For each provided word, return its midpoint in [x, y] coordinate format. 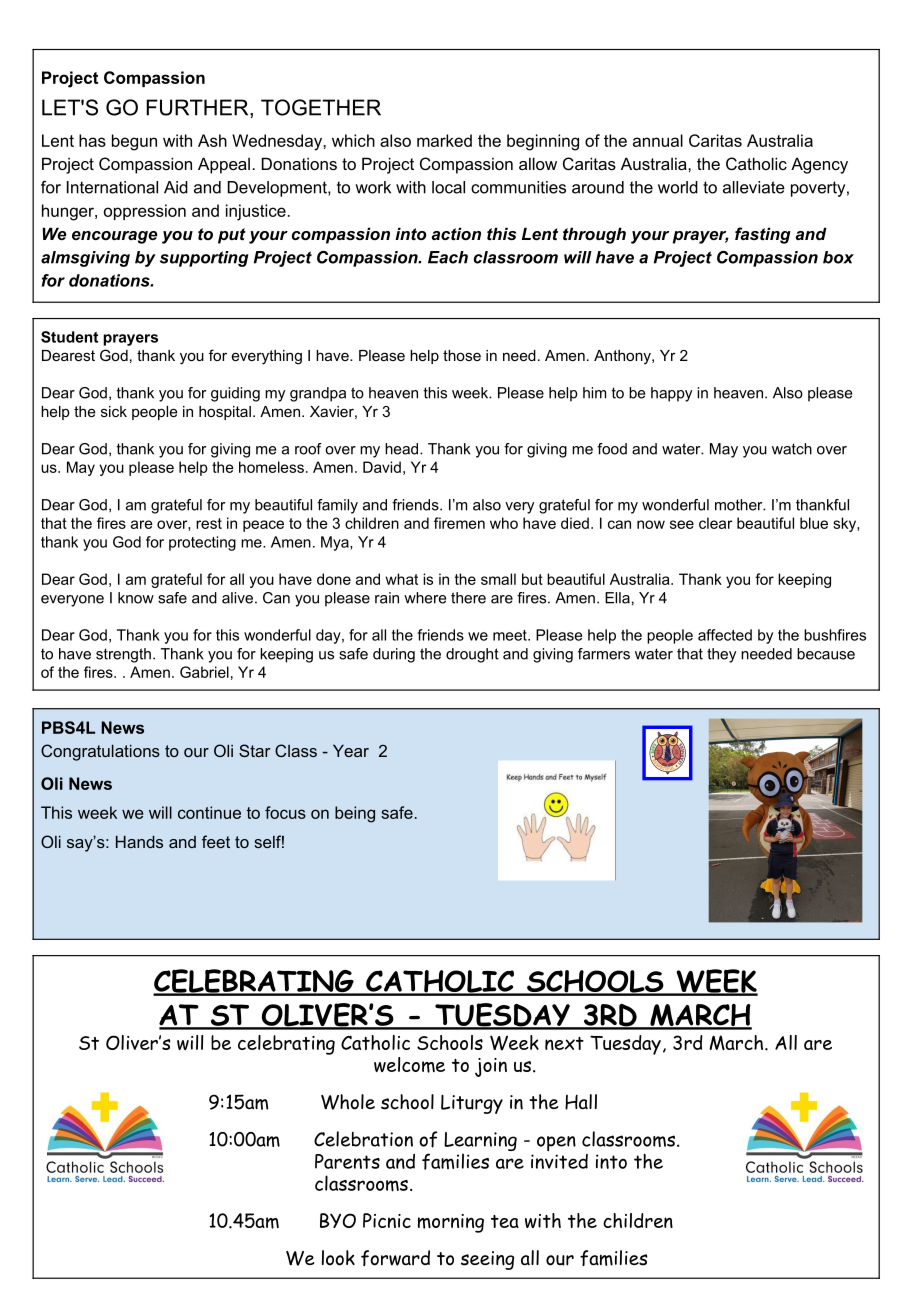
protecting [202, 543]
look [338, 1258]
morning [451, 1223]
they [721, 655]
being [355, 814]
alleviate [754, 187]
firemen [459, 523]
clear [715, 523]
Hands [139, 841]
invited [559, 1161]
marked [444, 140]
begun [134, 142]
